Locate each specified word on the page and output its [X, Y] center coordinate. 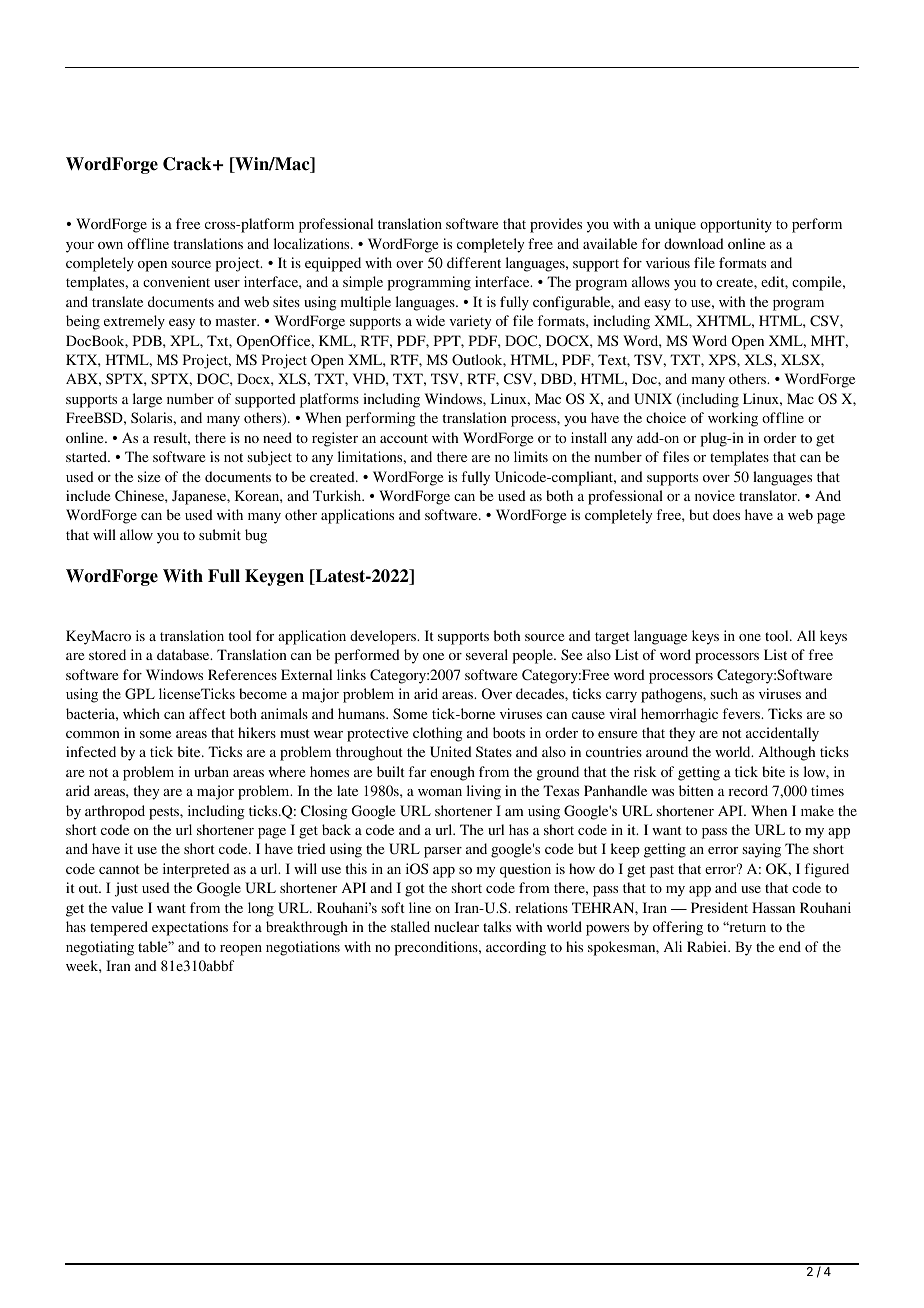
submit [220, 534]
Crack [188, 164]
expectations [190, 928]
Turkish [338, 495]
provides [556, 225]
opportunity [736, 225]
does [726, 514]
